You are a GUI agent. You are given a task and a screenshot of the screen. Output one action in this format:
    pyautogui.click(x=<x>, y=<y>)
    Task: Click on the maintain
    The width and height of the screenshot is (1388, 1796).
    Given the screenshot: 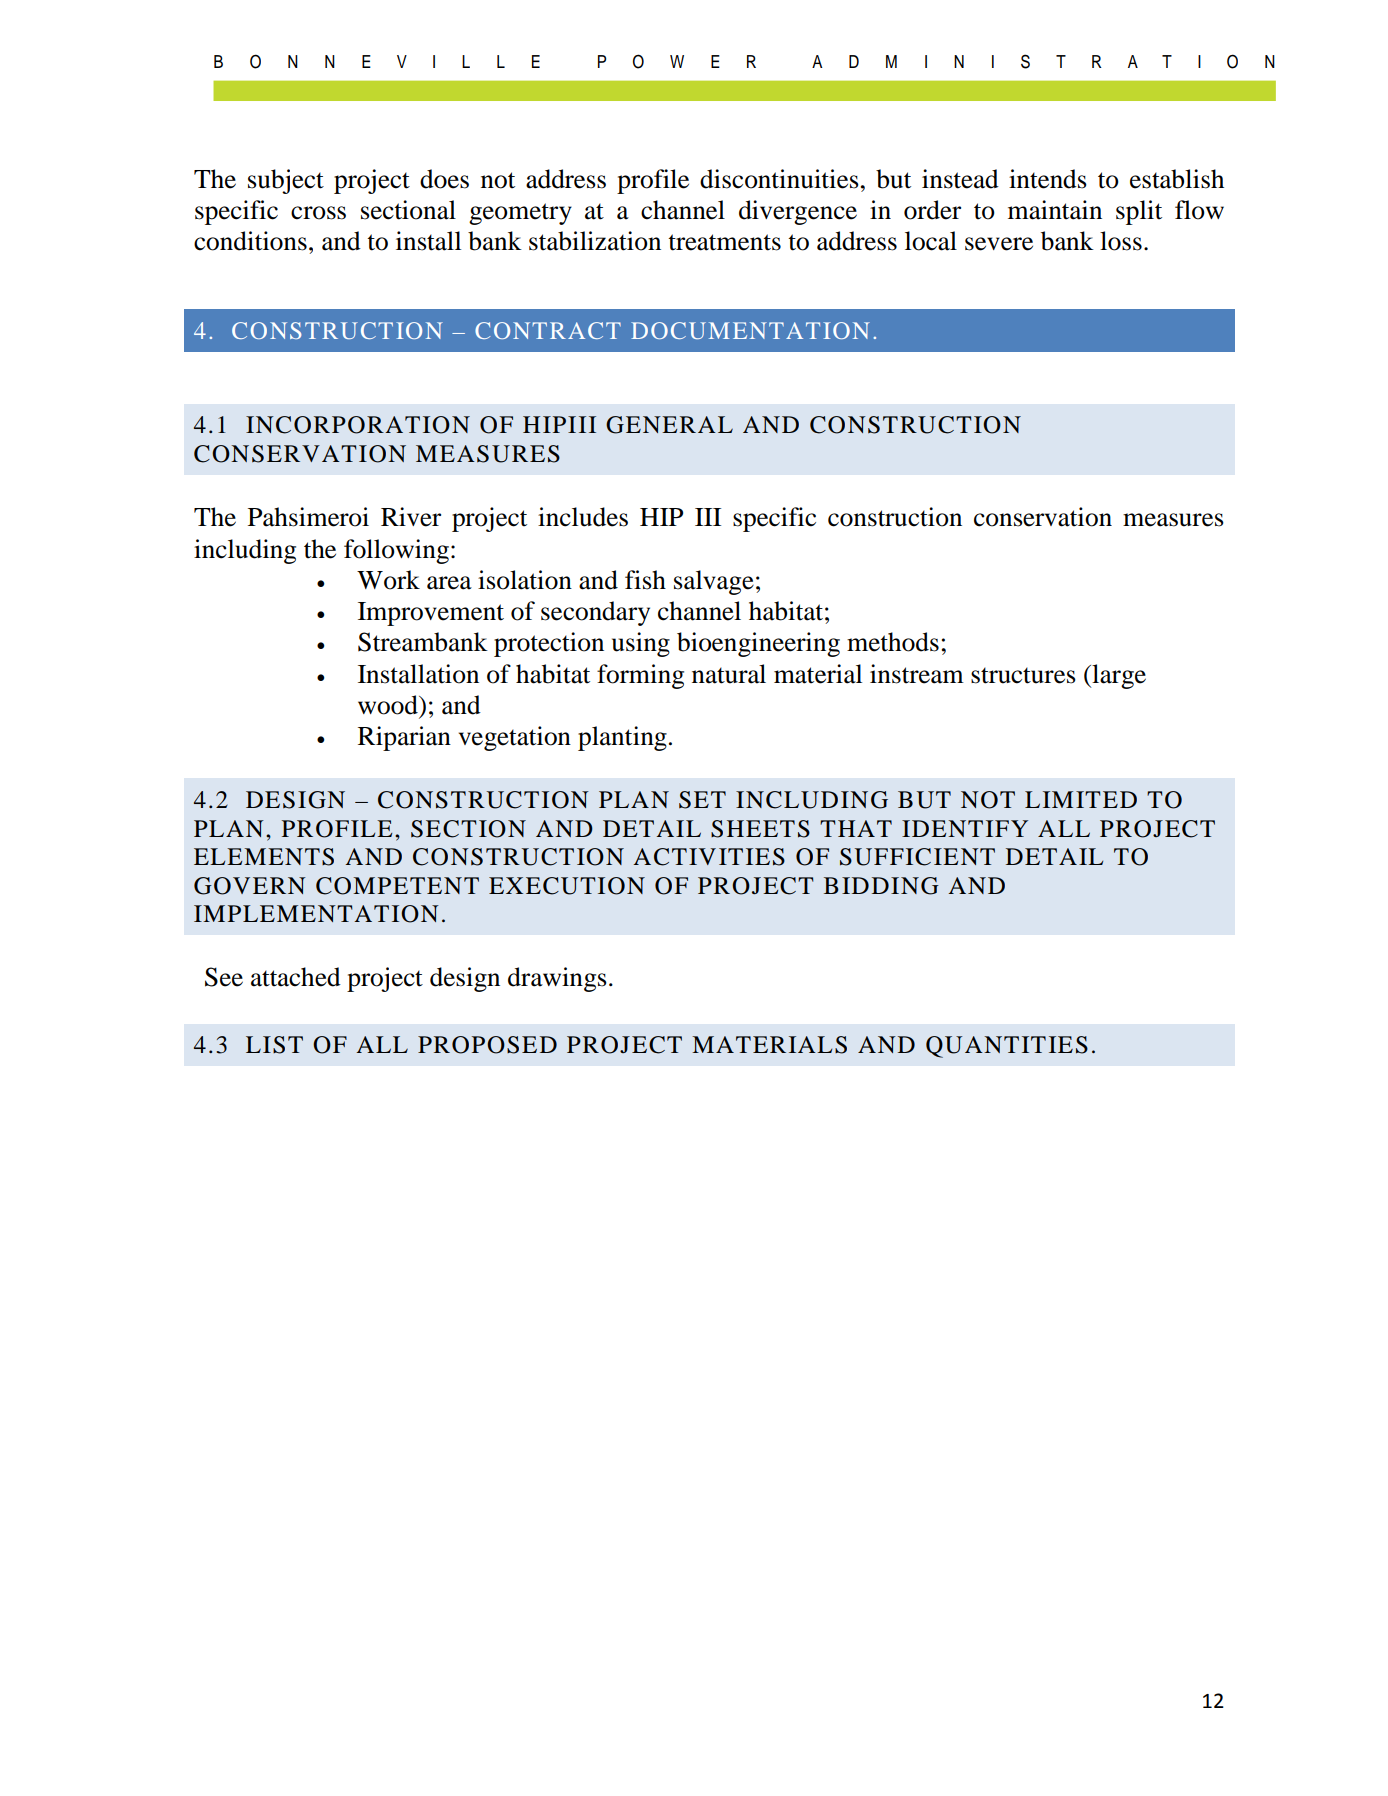 What is the action you would take?
    pyautogui.click(x=1055, y=210)
